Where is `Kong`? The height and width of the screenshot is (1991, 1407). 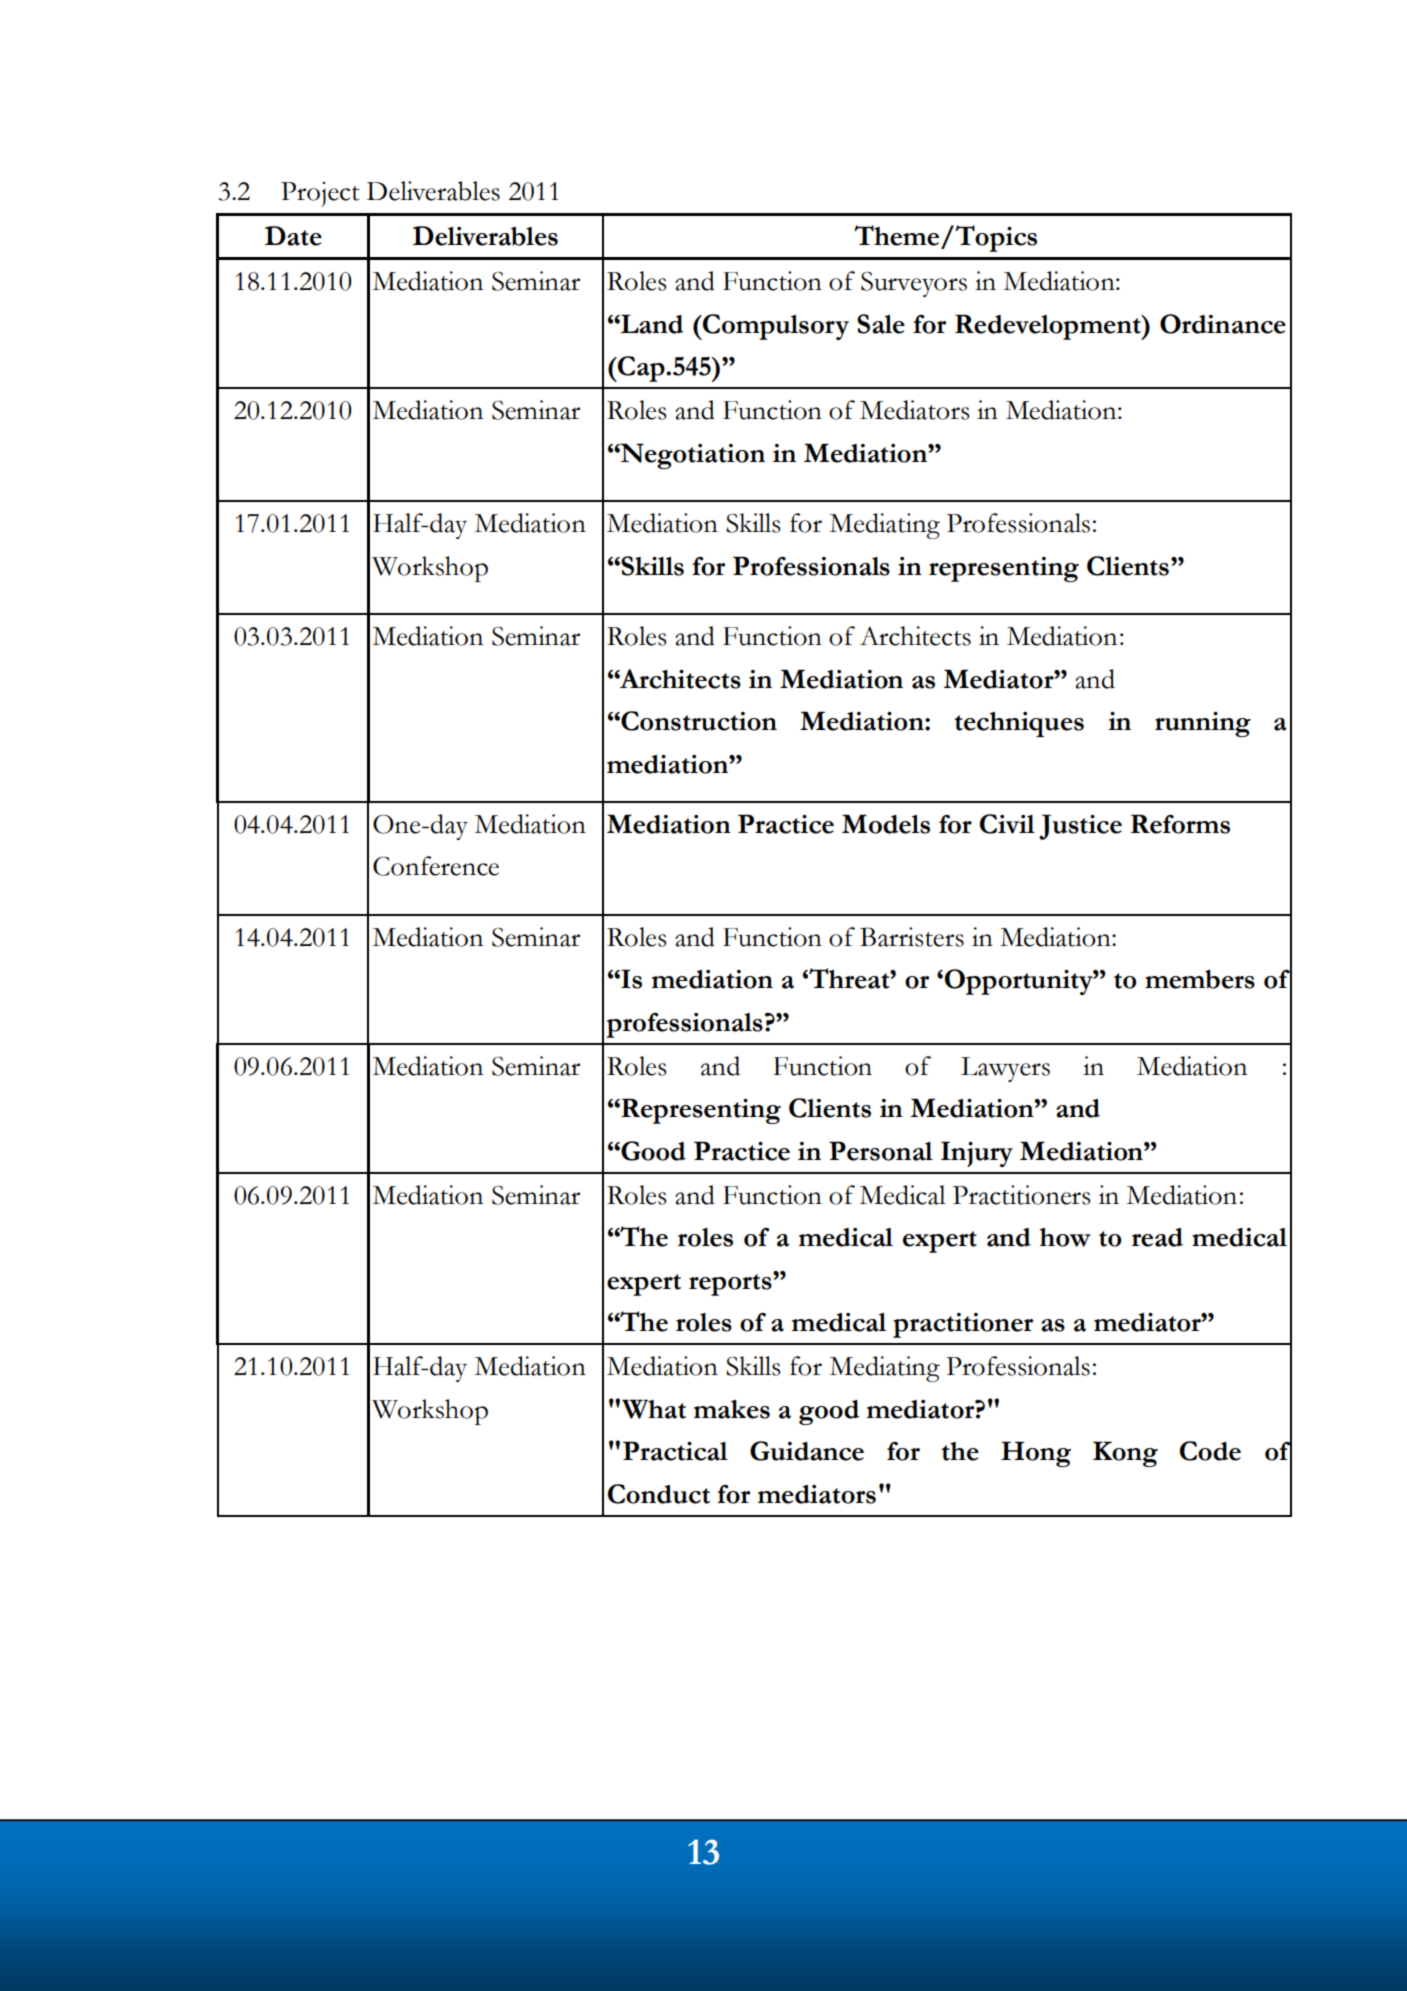
Kong is located at coordinates (1125, 1454).
